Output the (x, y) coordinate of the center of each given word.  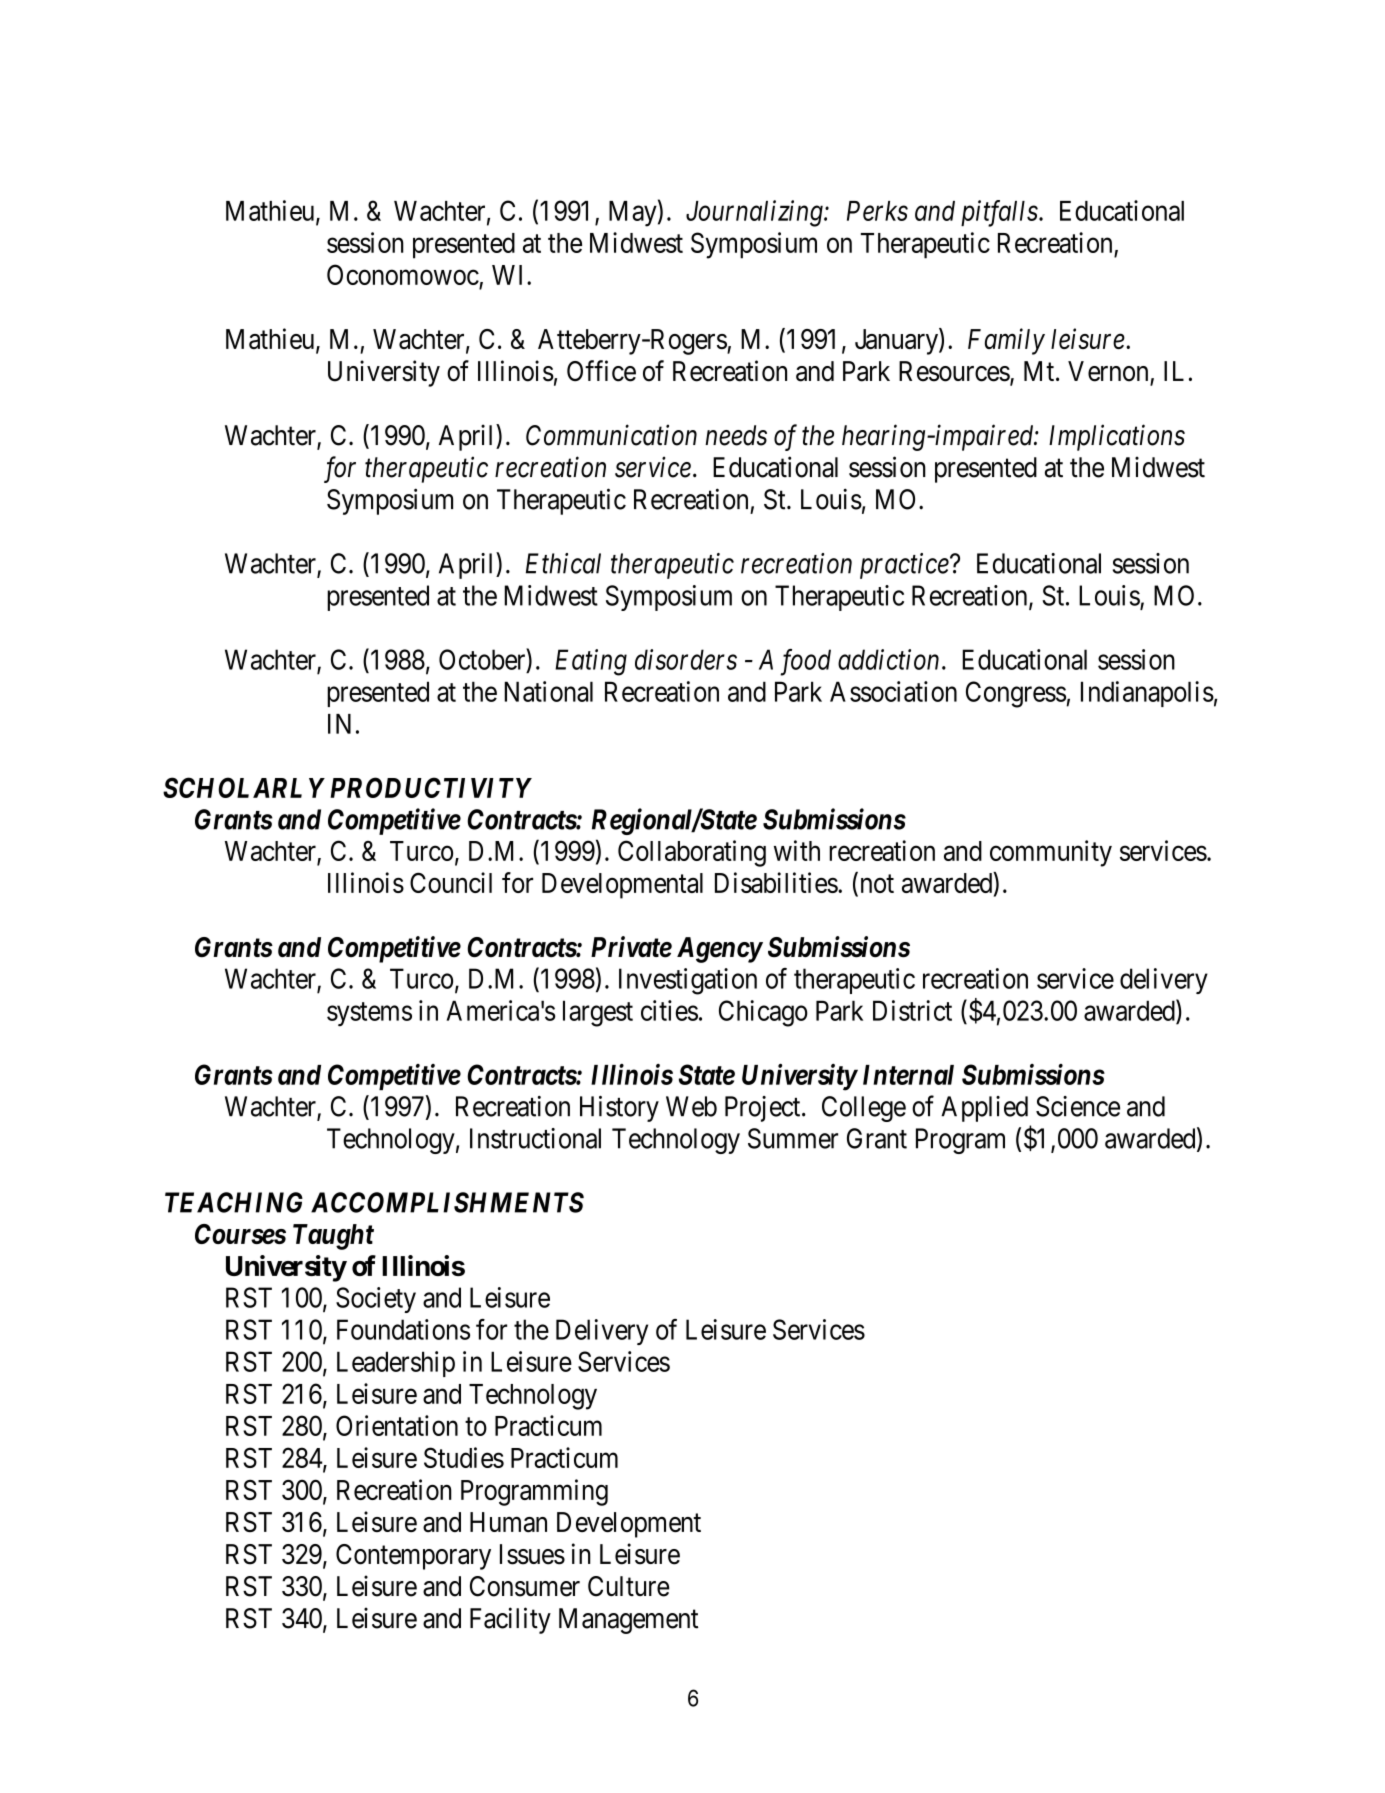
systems (369, 1014)
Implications (1117, 437)
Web (691, 1106)
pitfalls (999, 213)
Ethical (563, 563)
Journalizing (755, 213)
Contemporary (413, 1557)
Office (601, 371)
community (1051, 853)
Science (1078, 1106)
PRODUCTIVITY (431, 787)
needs (736, 435)
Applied (984, 1109)
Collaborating (692, 853)
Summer (793, 1138)
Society (376, 1300)
